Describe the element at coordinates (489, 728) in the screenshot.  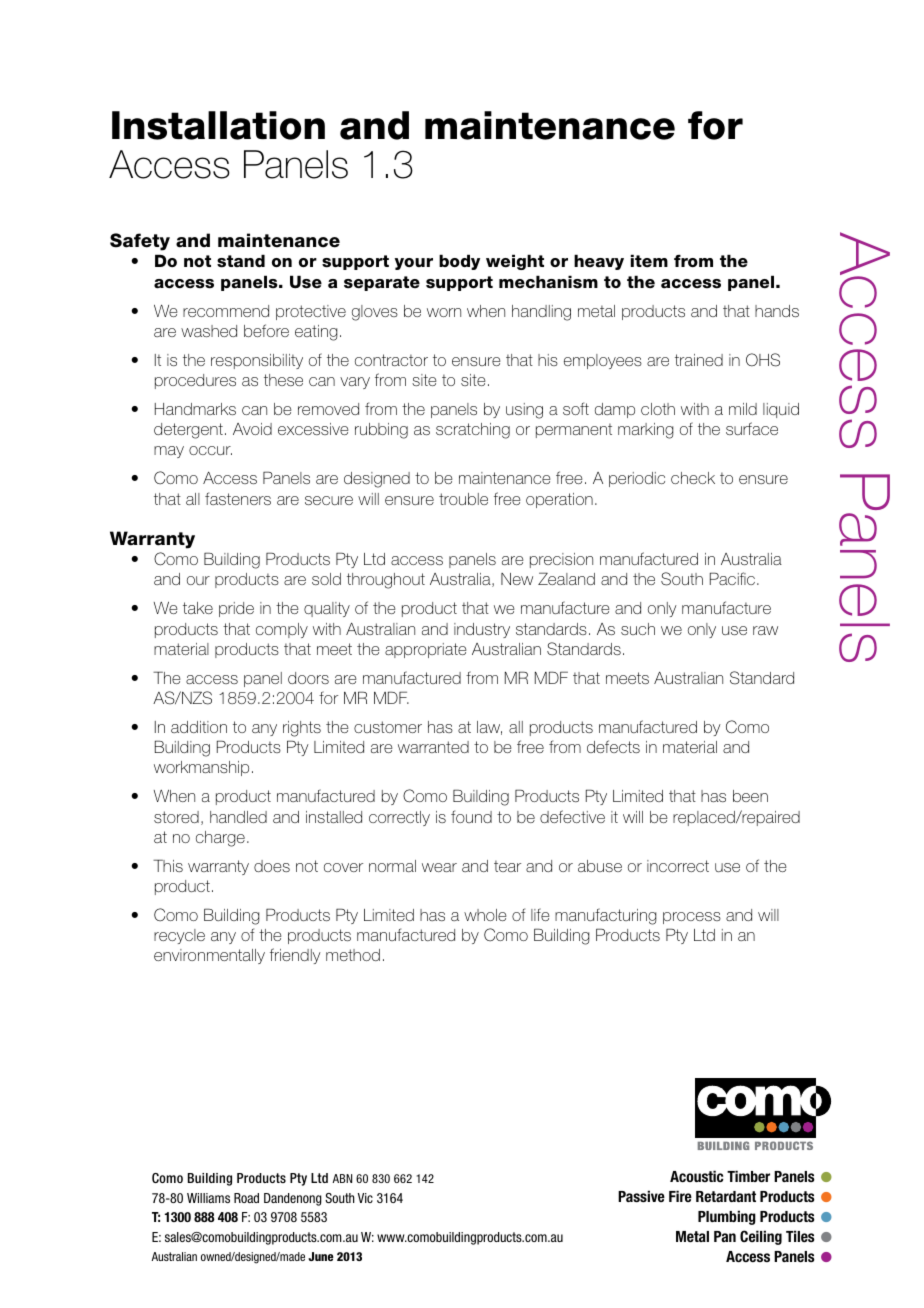
I see `law` at that location.
